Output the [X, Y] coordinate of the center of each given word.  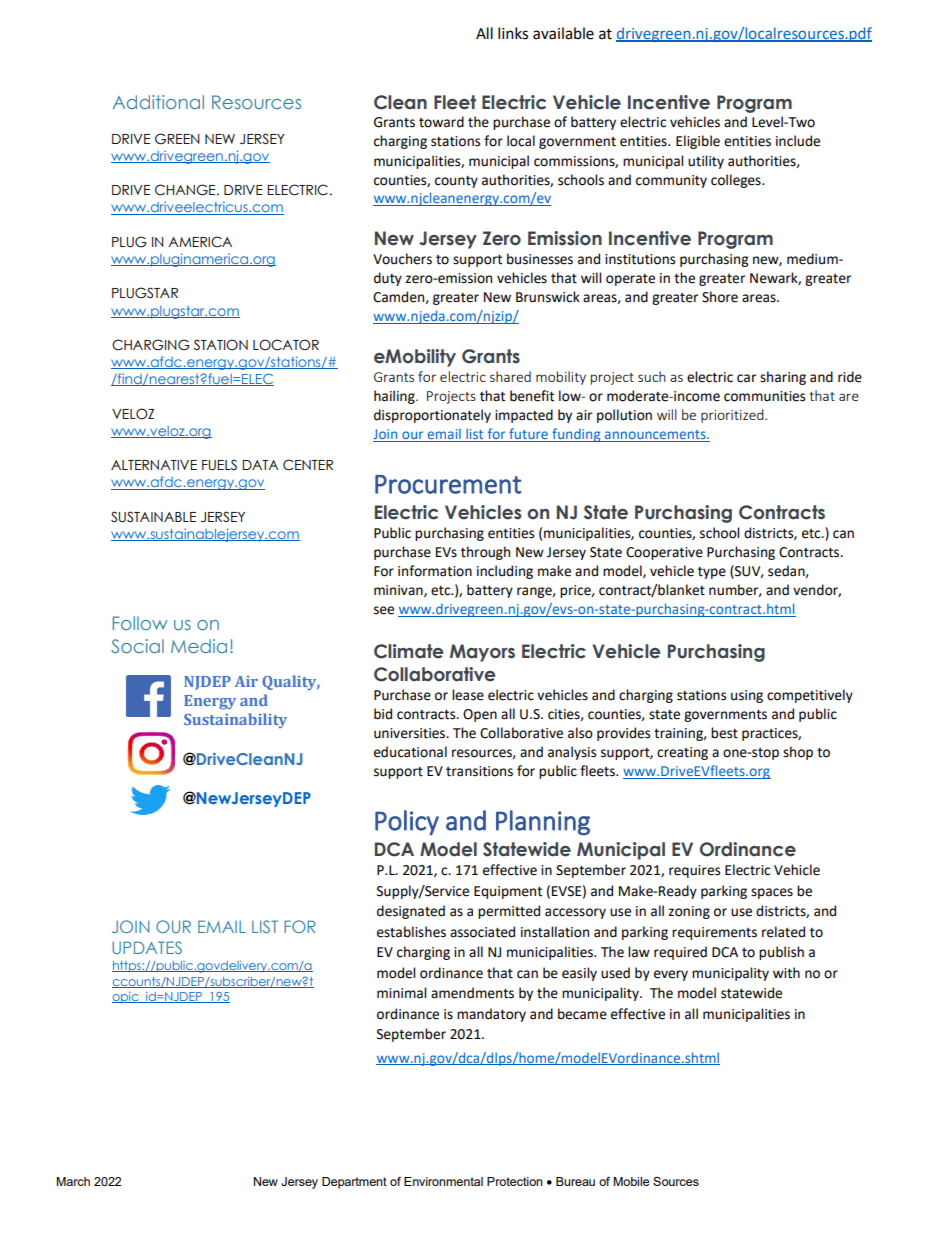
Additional [158, 102]
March [73, 1181]
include [798, 141]
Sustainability [235, 720]
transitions [479, 771]
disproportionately [432, 416]
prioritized [733, 416]
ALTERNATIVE [154, 465]
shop [798, 753]
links [513, 33]
